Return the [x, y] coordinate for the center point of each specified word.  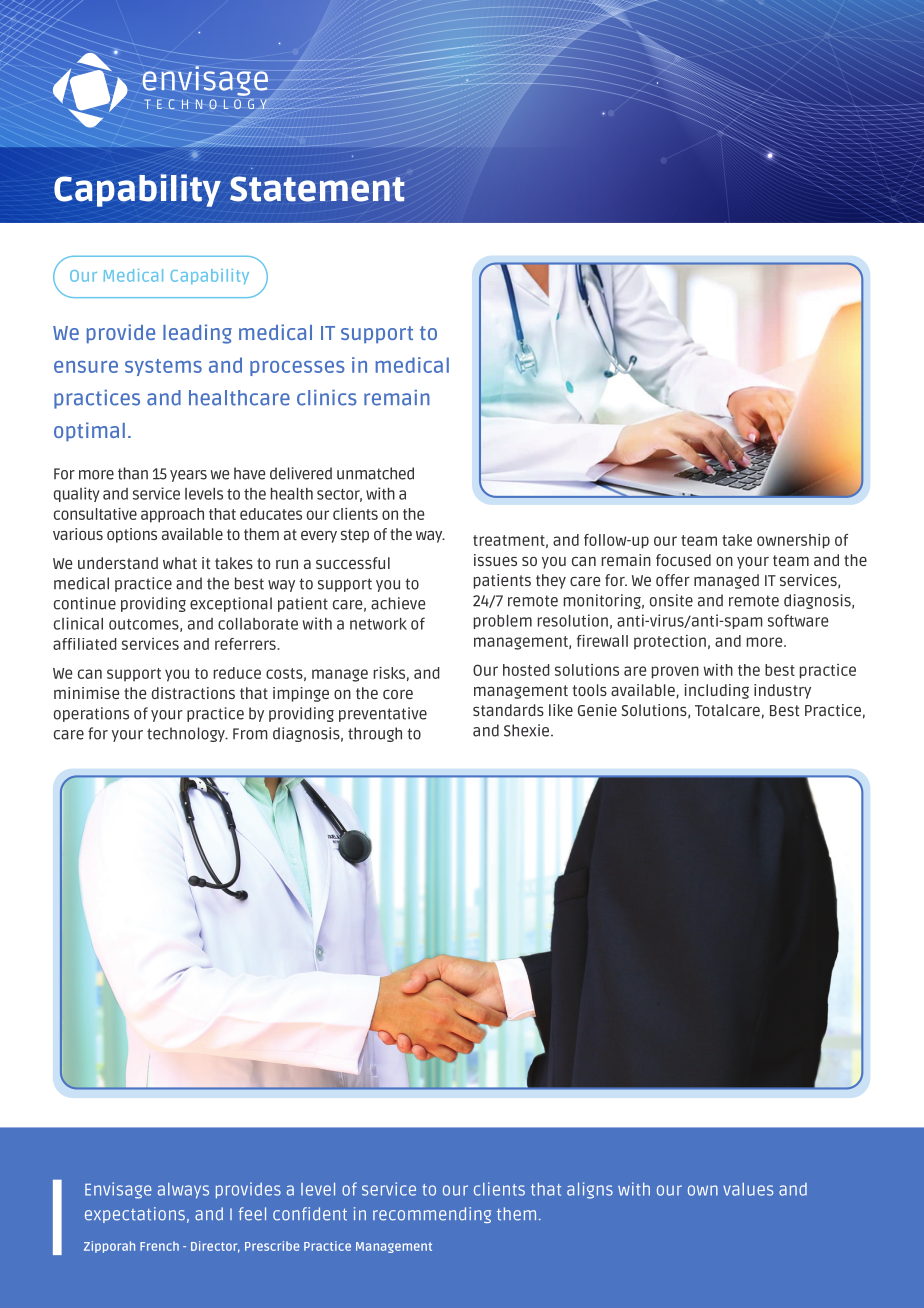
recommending [432, 1215]
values [748, 1189]
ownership [793, 541]
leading [197, 334]
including [716, 691]
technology [187, 734]
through [375, 734]
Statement [317, 189]
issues [495, 560]
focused [683, 560]
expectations [135, 1215]
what [180, 563]
